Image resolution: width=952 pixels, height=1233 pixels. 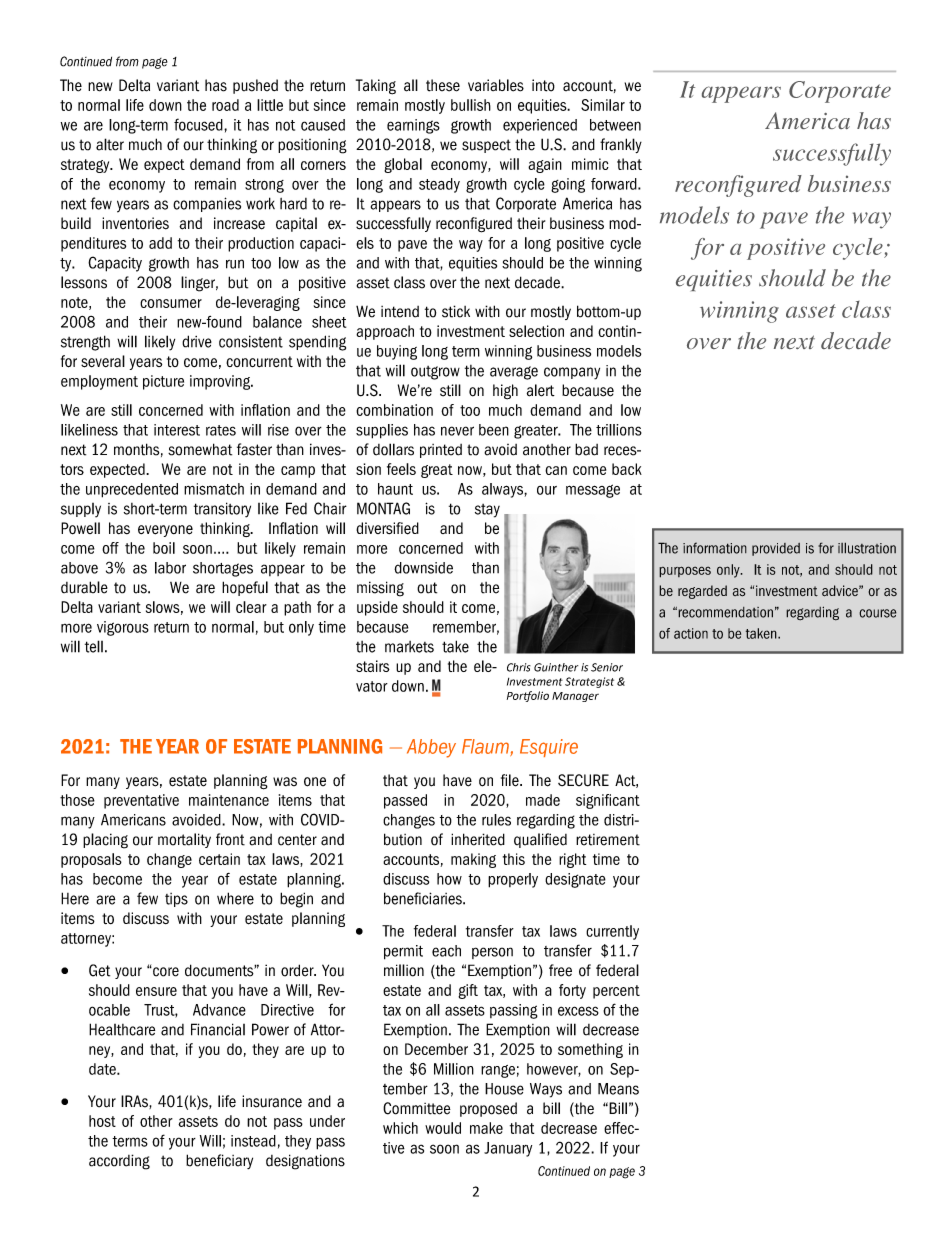 What do you see at coordinates (441, 451) in the document?
I see `printed` at bounding box center [441, 451].
